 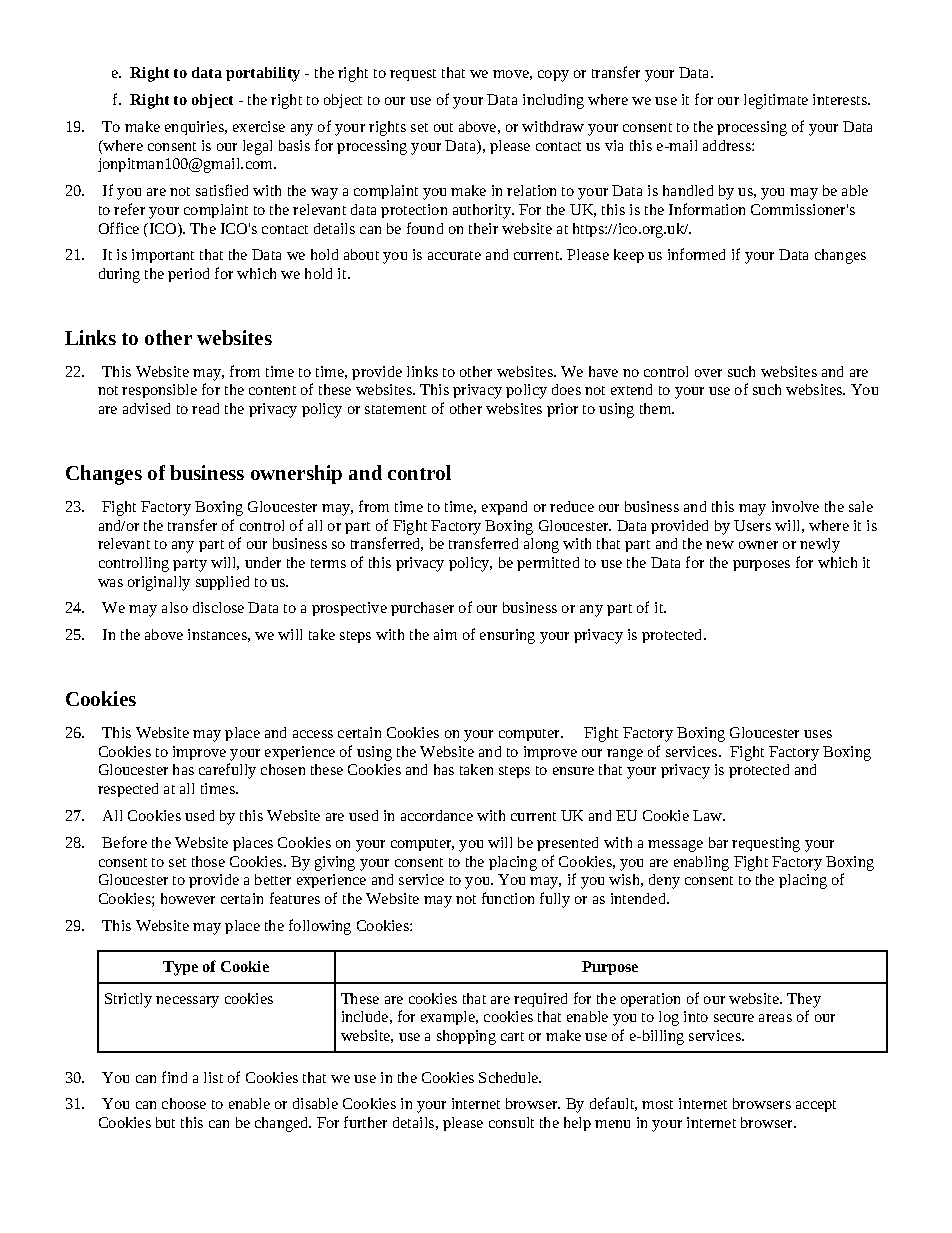 What do you see at coordinates (553, 101) in the page?
I see `including` at bounding box center [553, 101].
